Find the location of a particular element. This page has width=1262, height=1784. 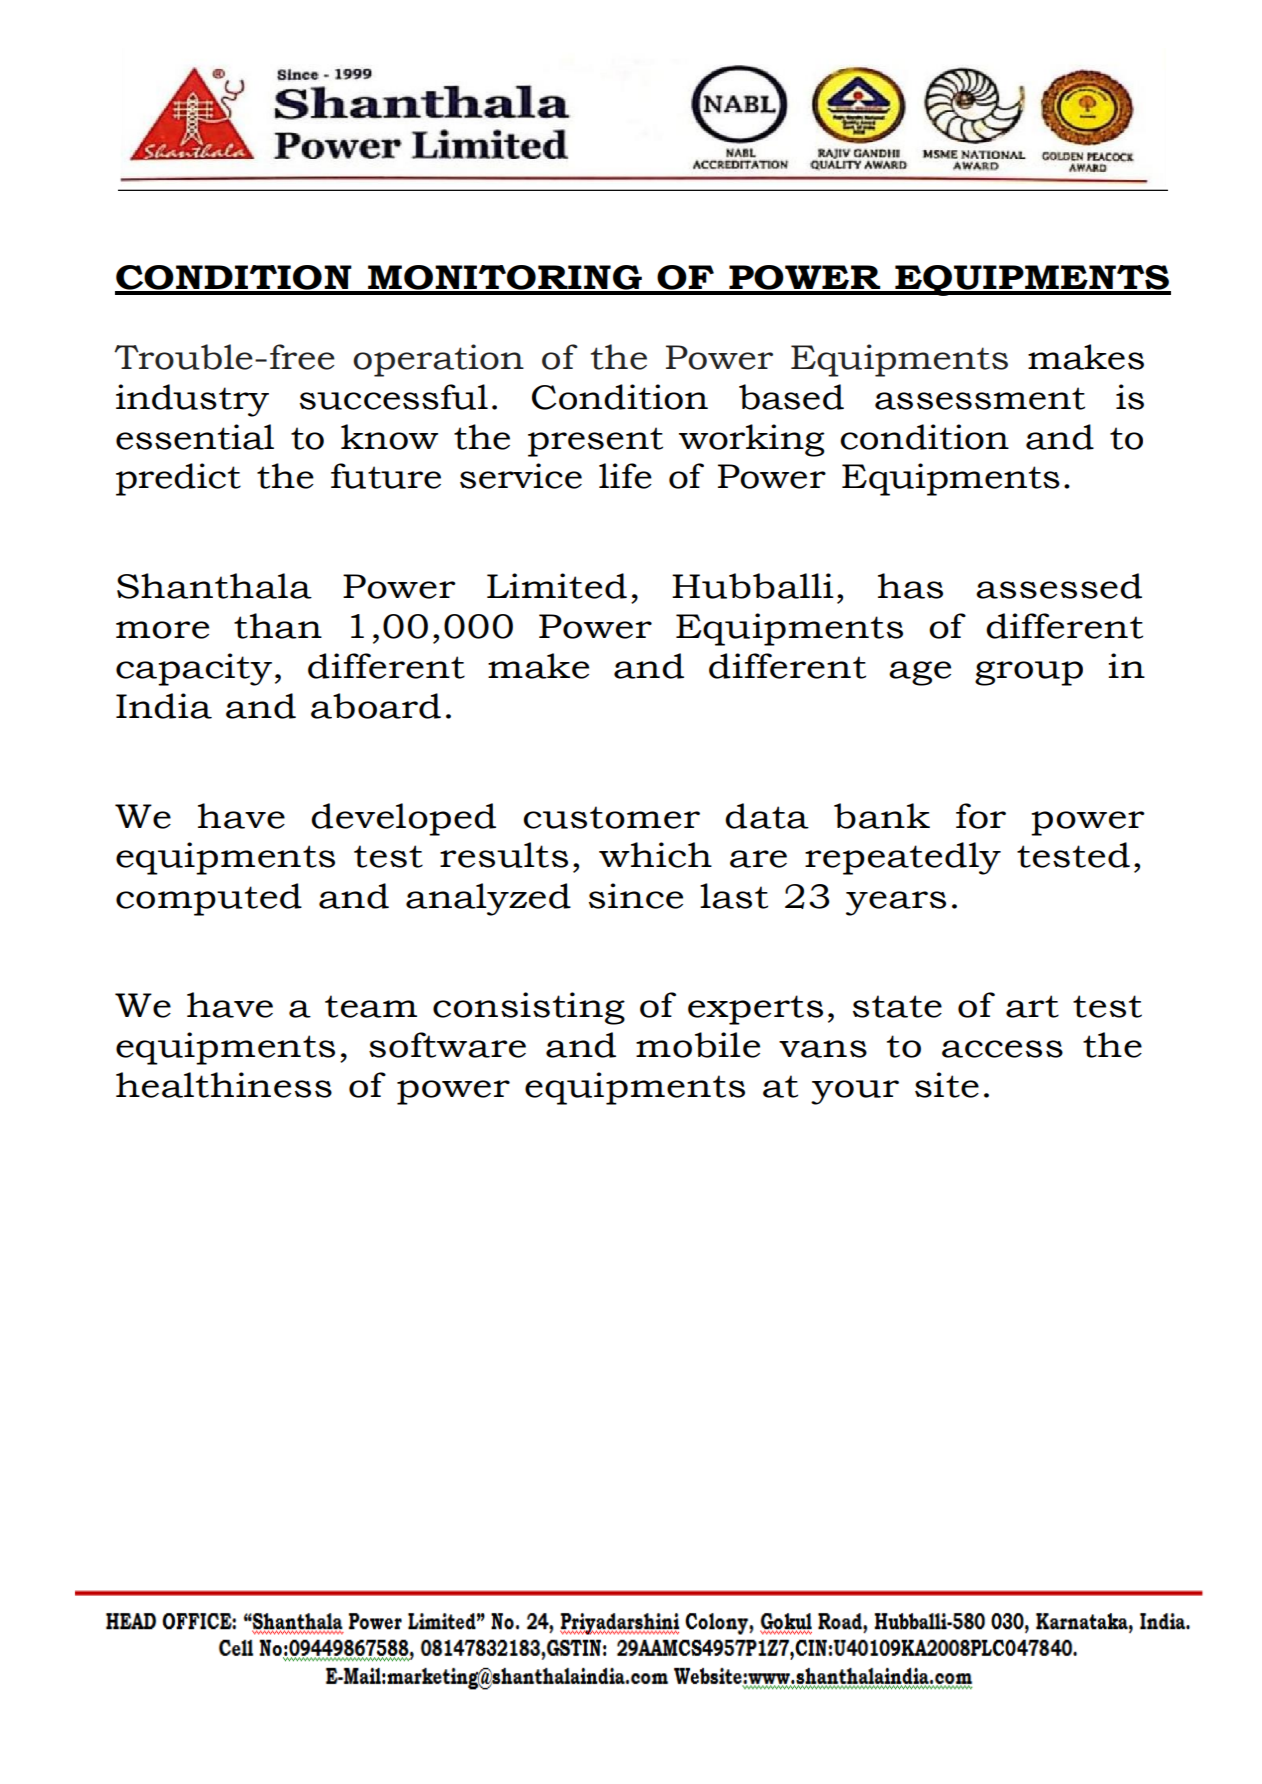

aboard is located at coordinates (376, 706).
